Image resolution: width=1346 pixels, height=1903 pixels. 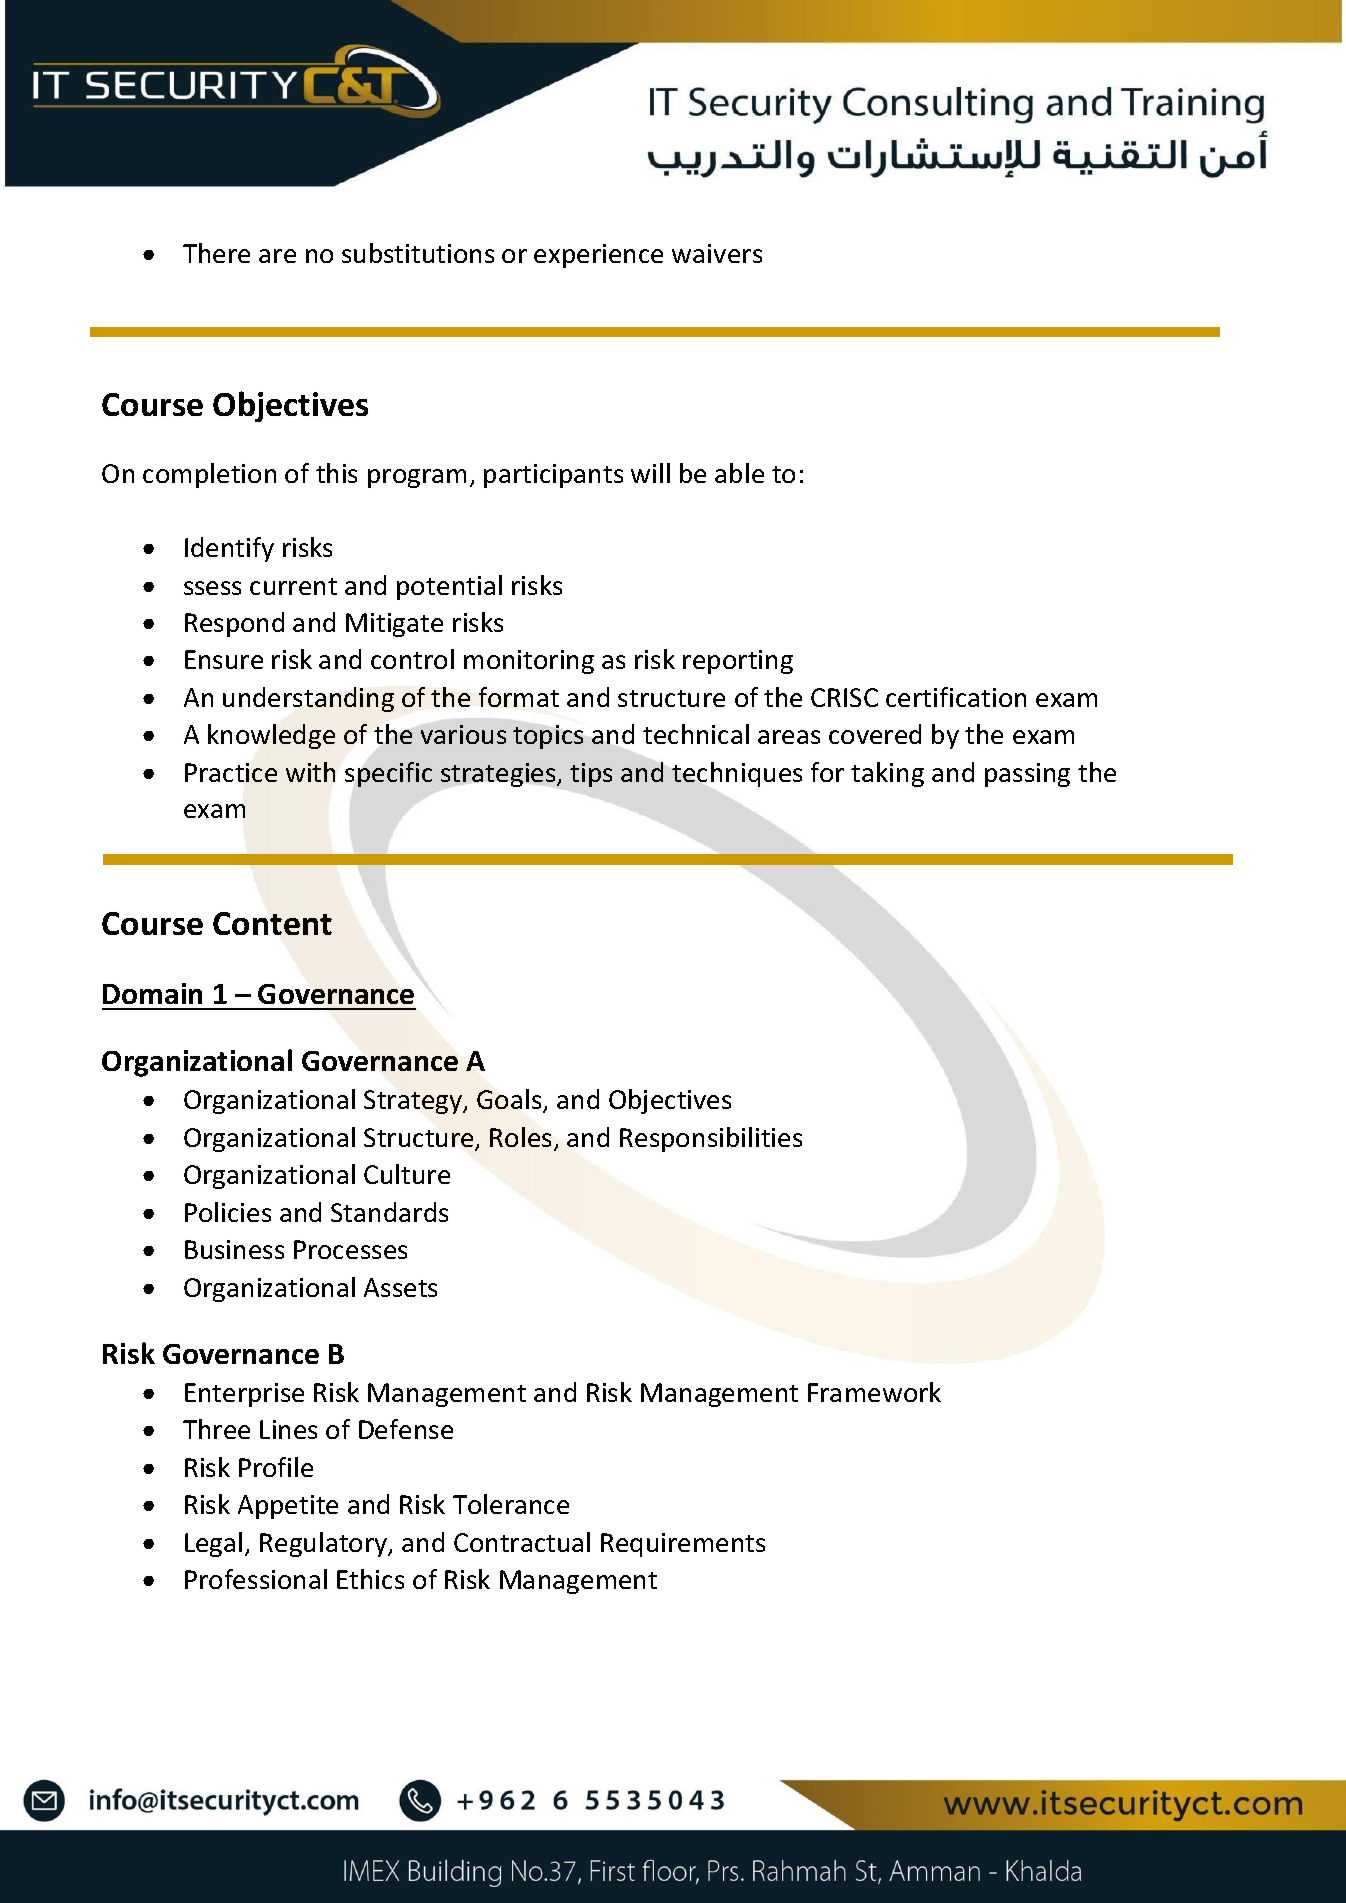 I want to click on certification, so click(x=956, y=697).
